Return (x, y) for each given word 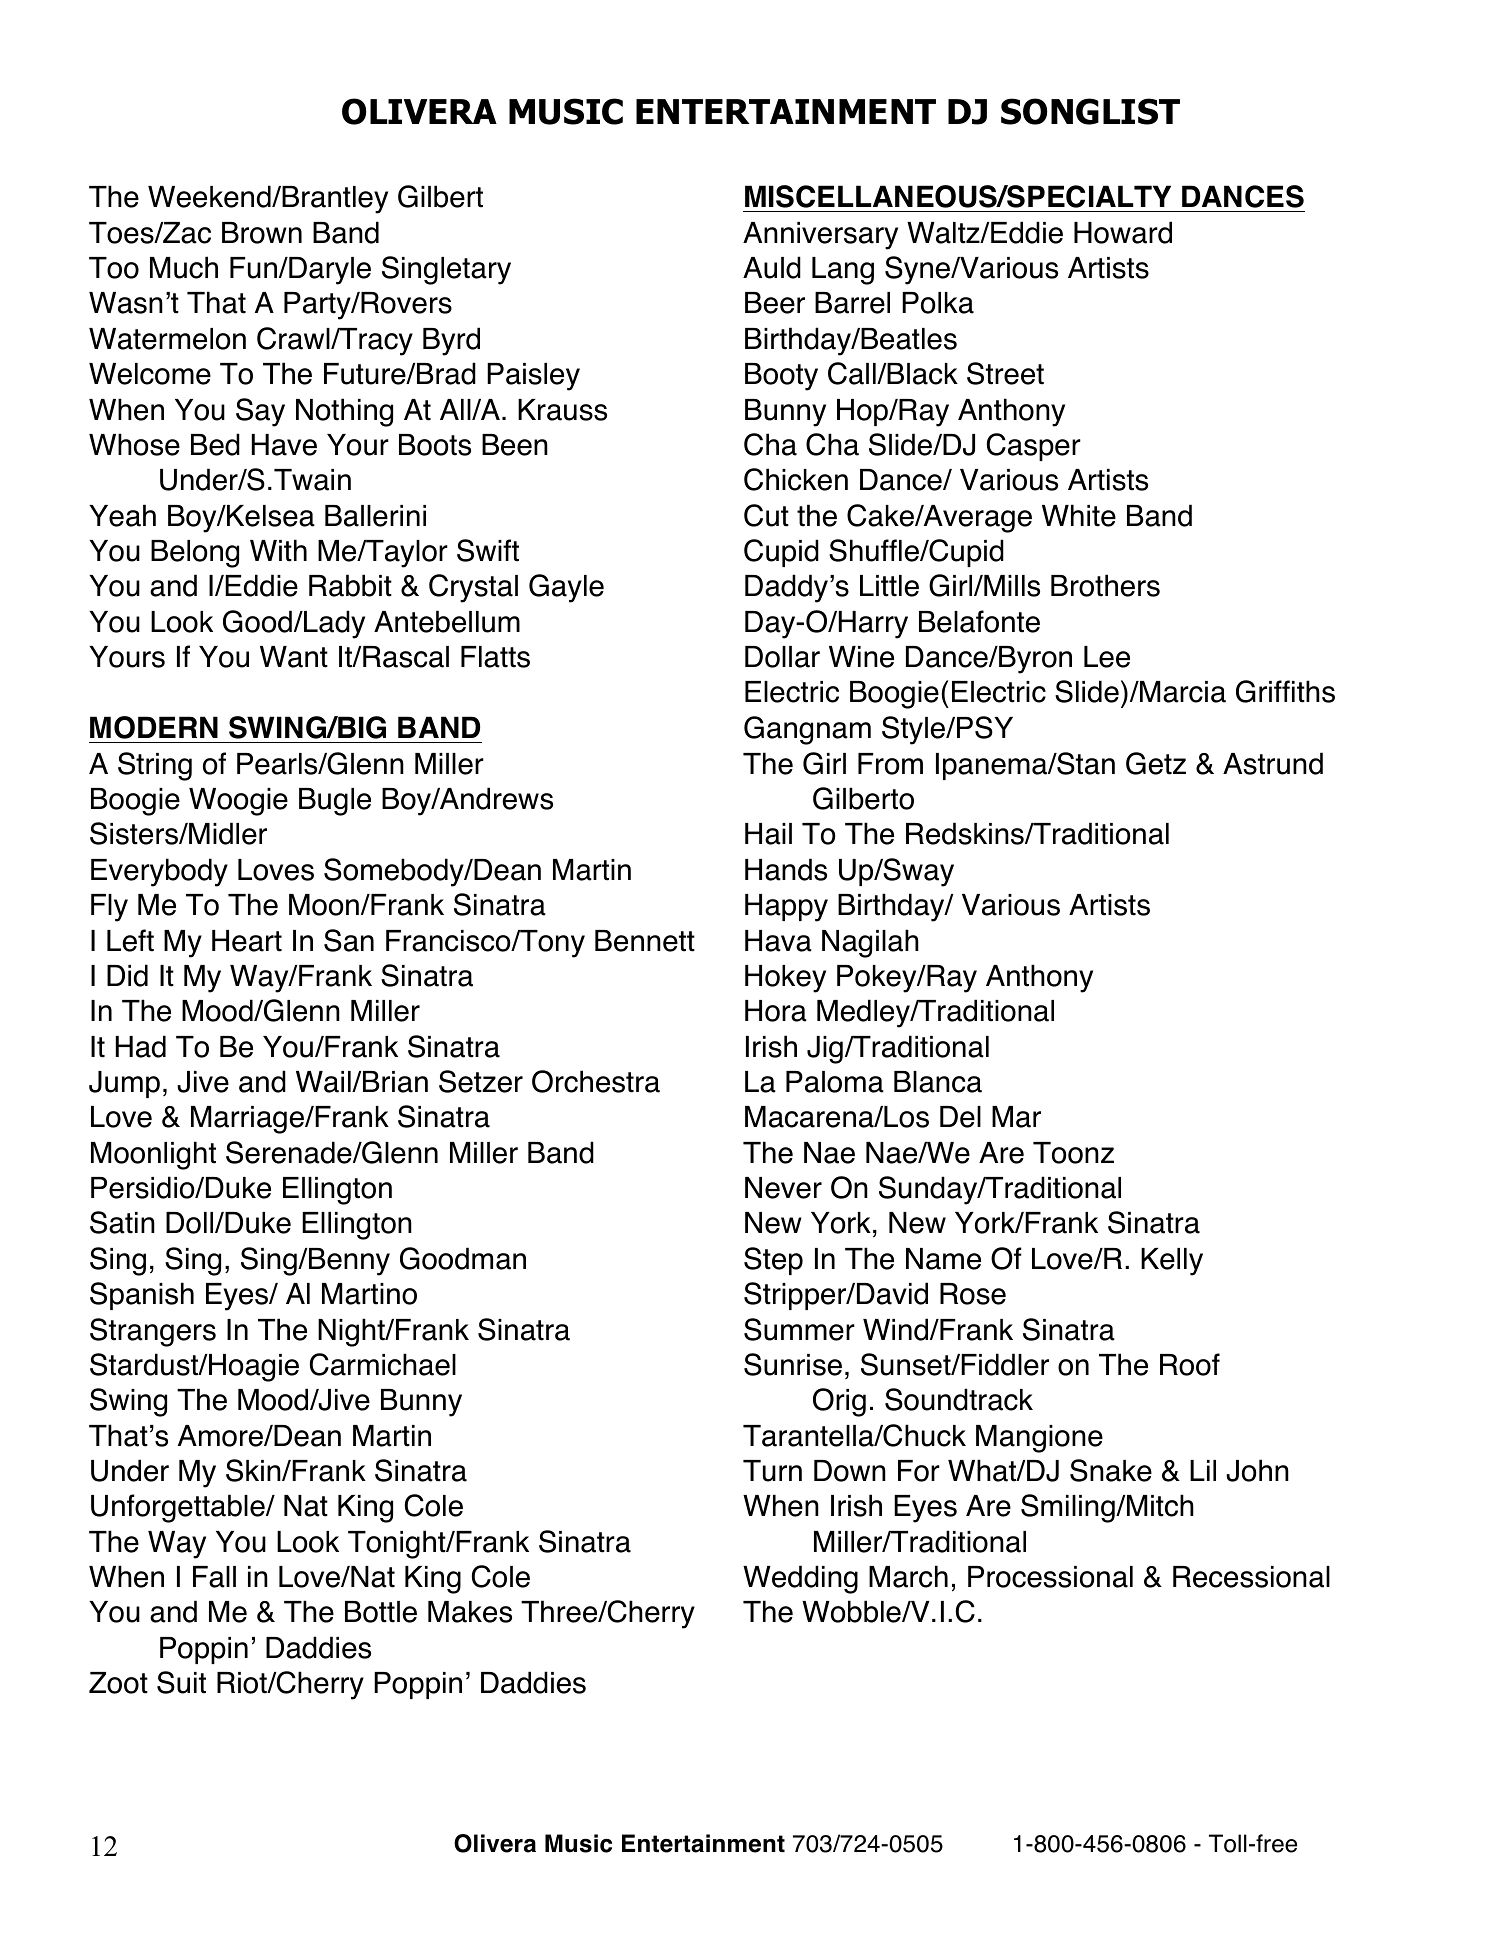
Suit (181, 1682)
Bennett (645, 941)
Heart (247, 941)
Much (184, 267)
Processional (1050, 1577)
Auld (772, 267)
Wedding (800, 1579)
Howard (1123, 232)
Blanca (938, 1082)
